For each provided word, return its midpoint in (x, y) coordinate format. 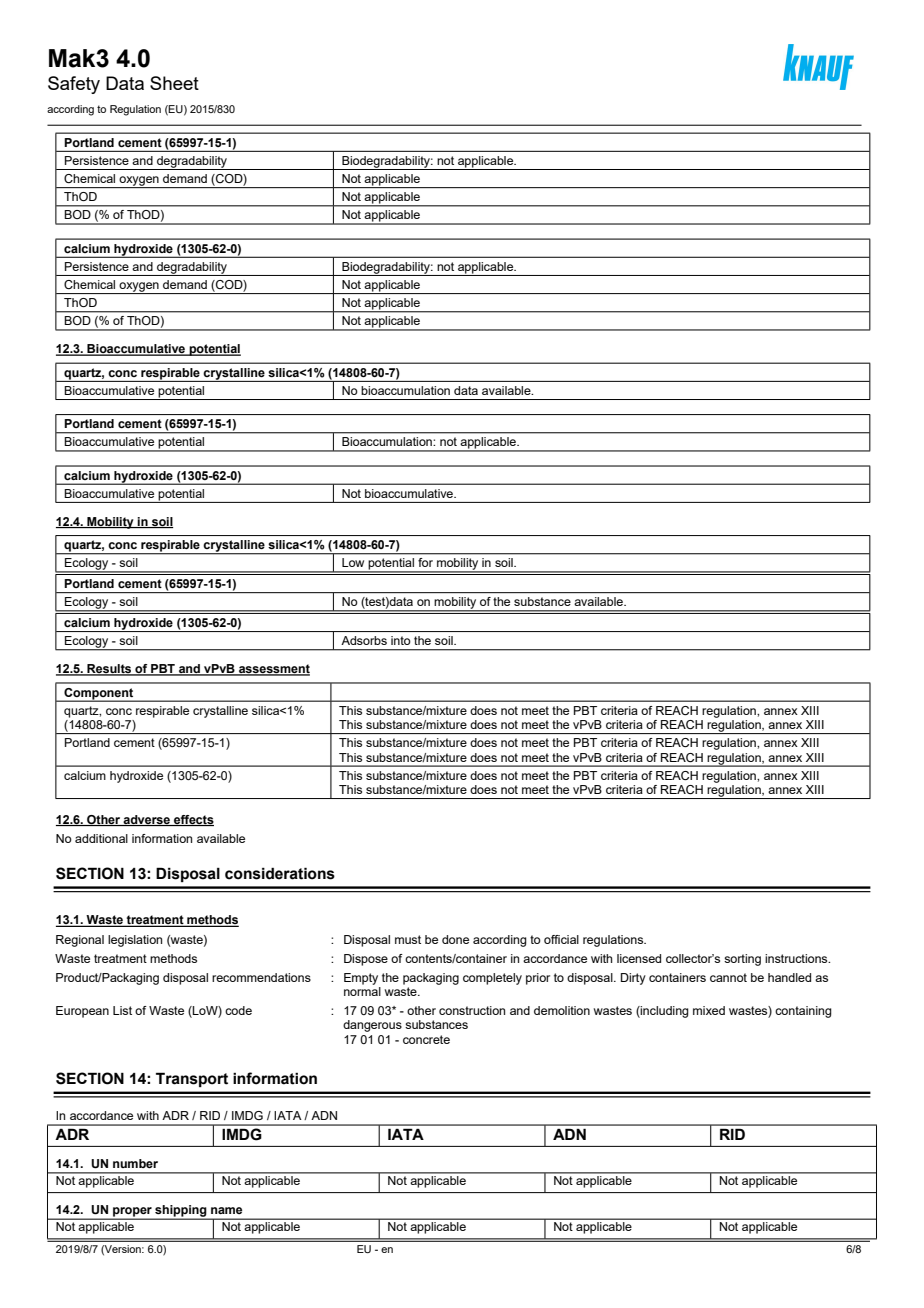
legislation (135, 941)
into (400, 640)
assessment (273, 670)
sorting (742, 960)
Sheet (174, 83)
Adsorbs (364, 640)
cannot (728, 977)
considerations (280, 873)
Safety (74, 85)
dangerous (372, 1026)
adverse (147, 820)
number (135, 1163)
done (455, 939)
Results (109, 670)
